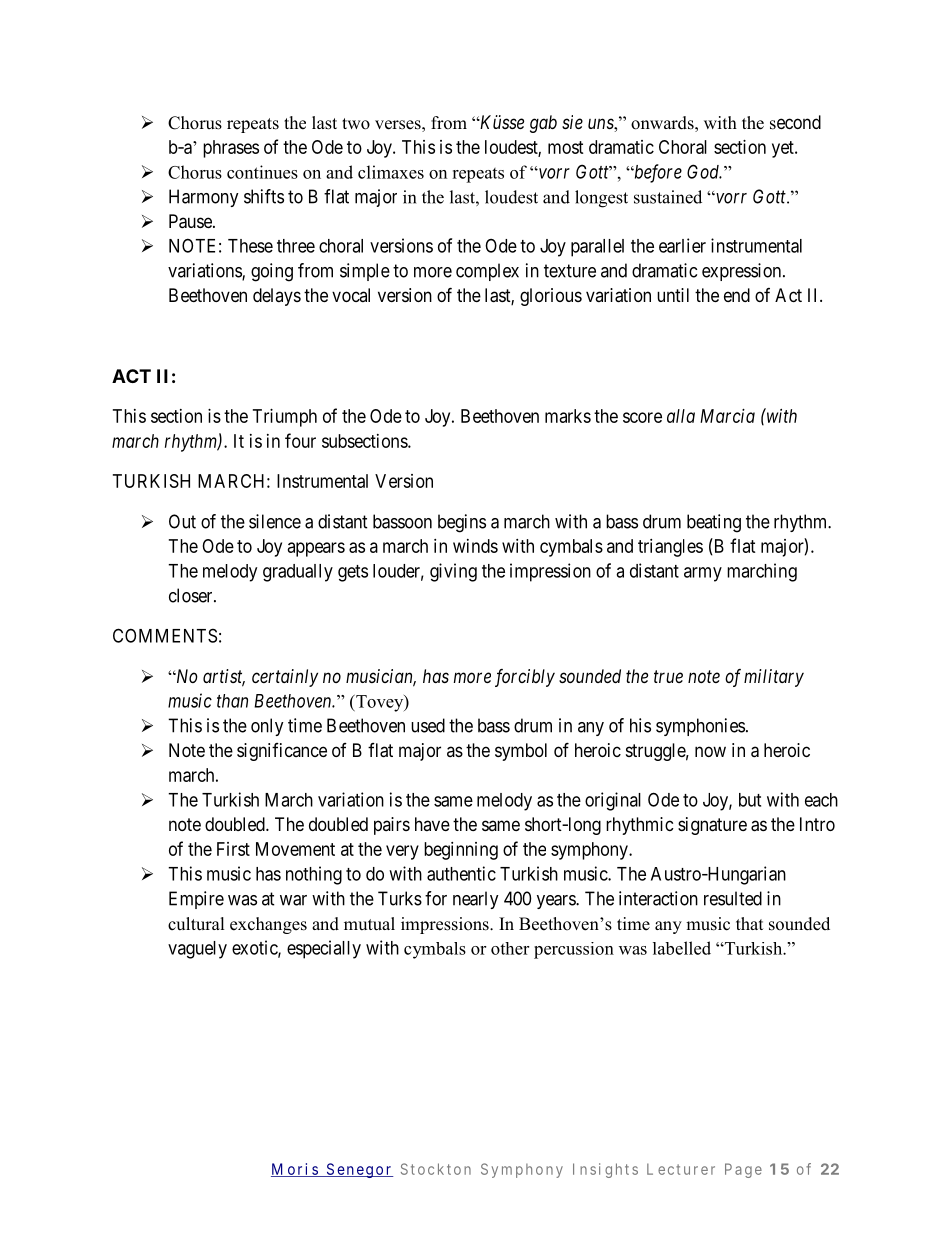  I want to click on gab, so click(543, 124).
